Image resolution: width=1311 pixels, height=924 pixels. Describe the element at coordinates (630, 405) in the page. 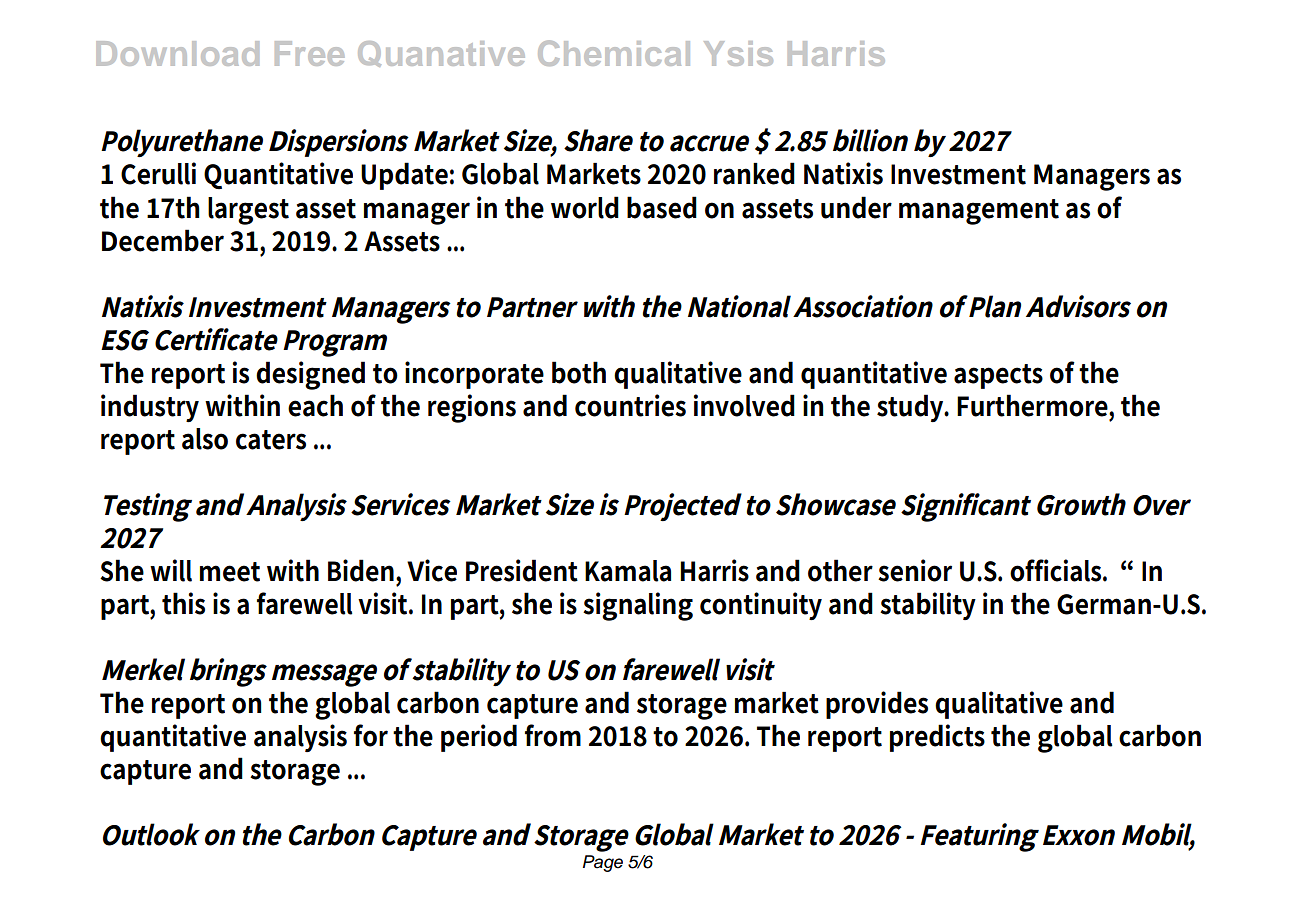

I see `countries` at that location.
